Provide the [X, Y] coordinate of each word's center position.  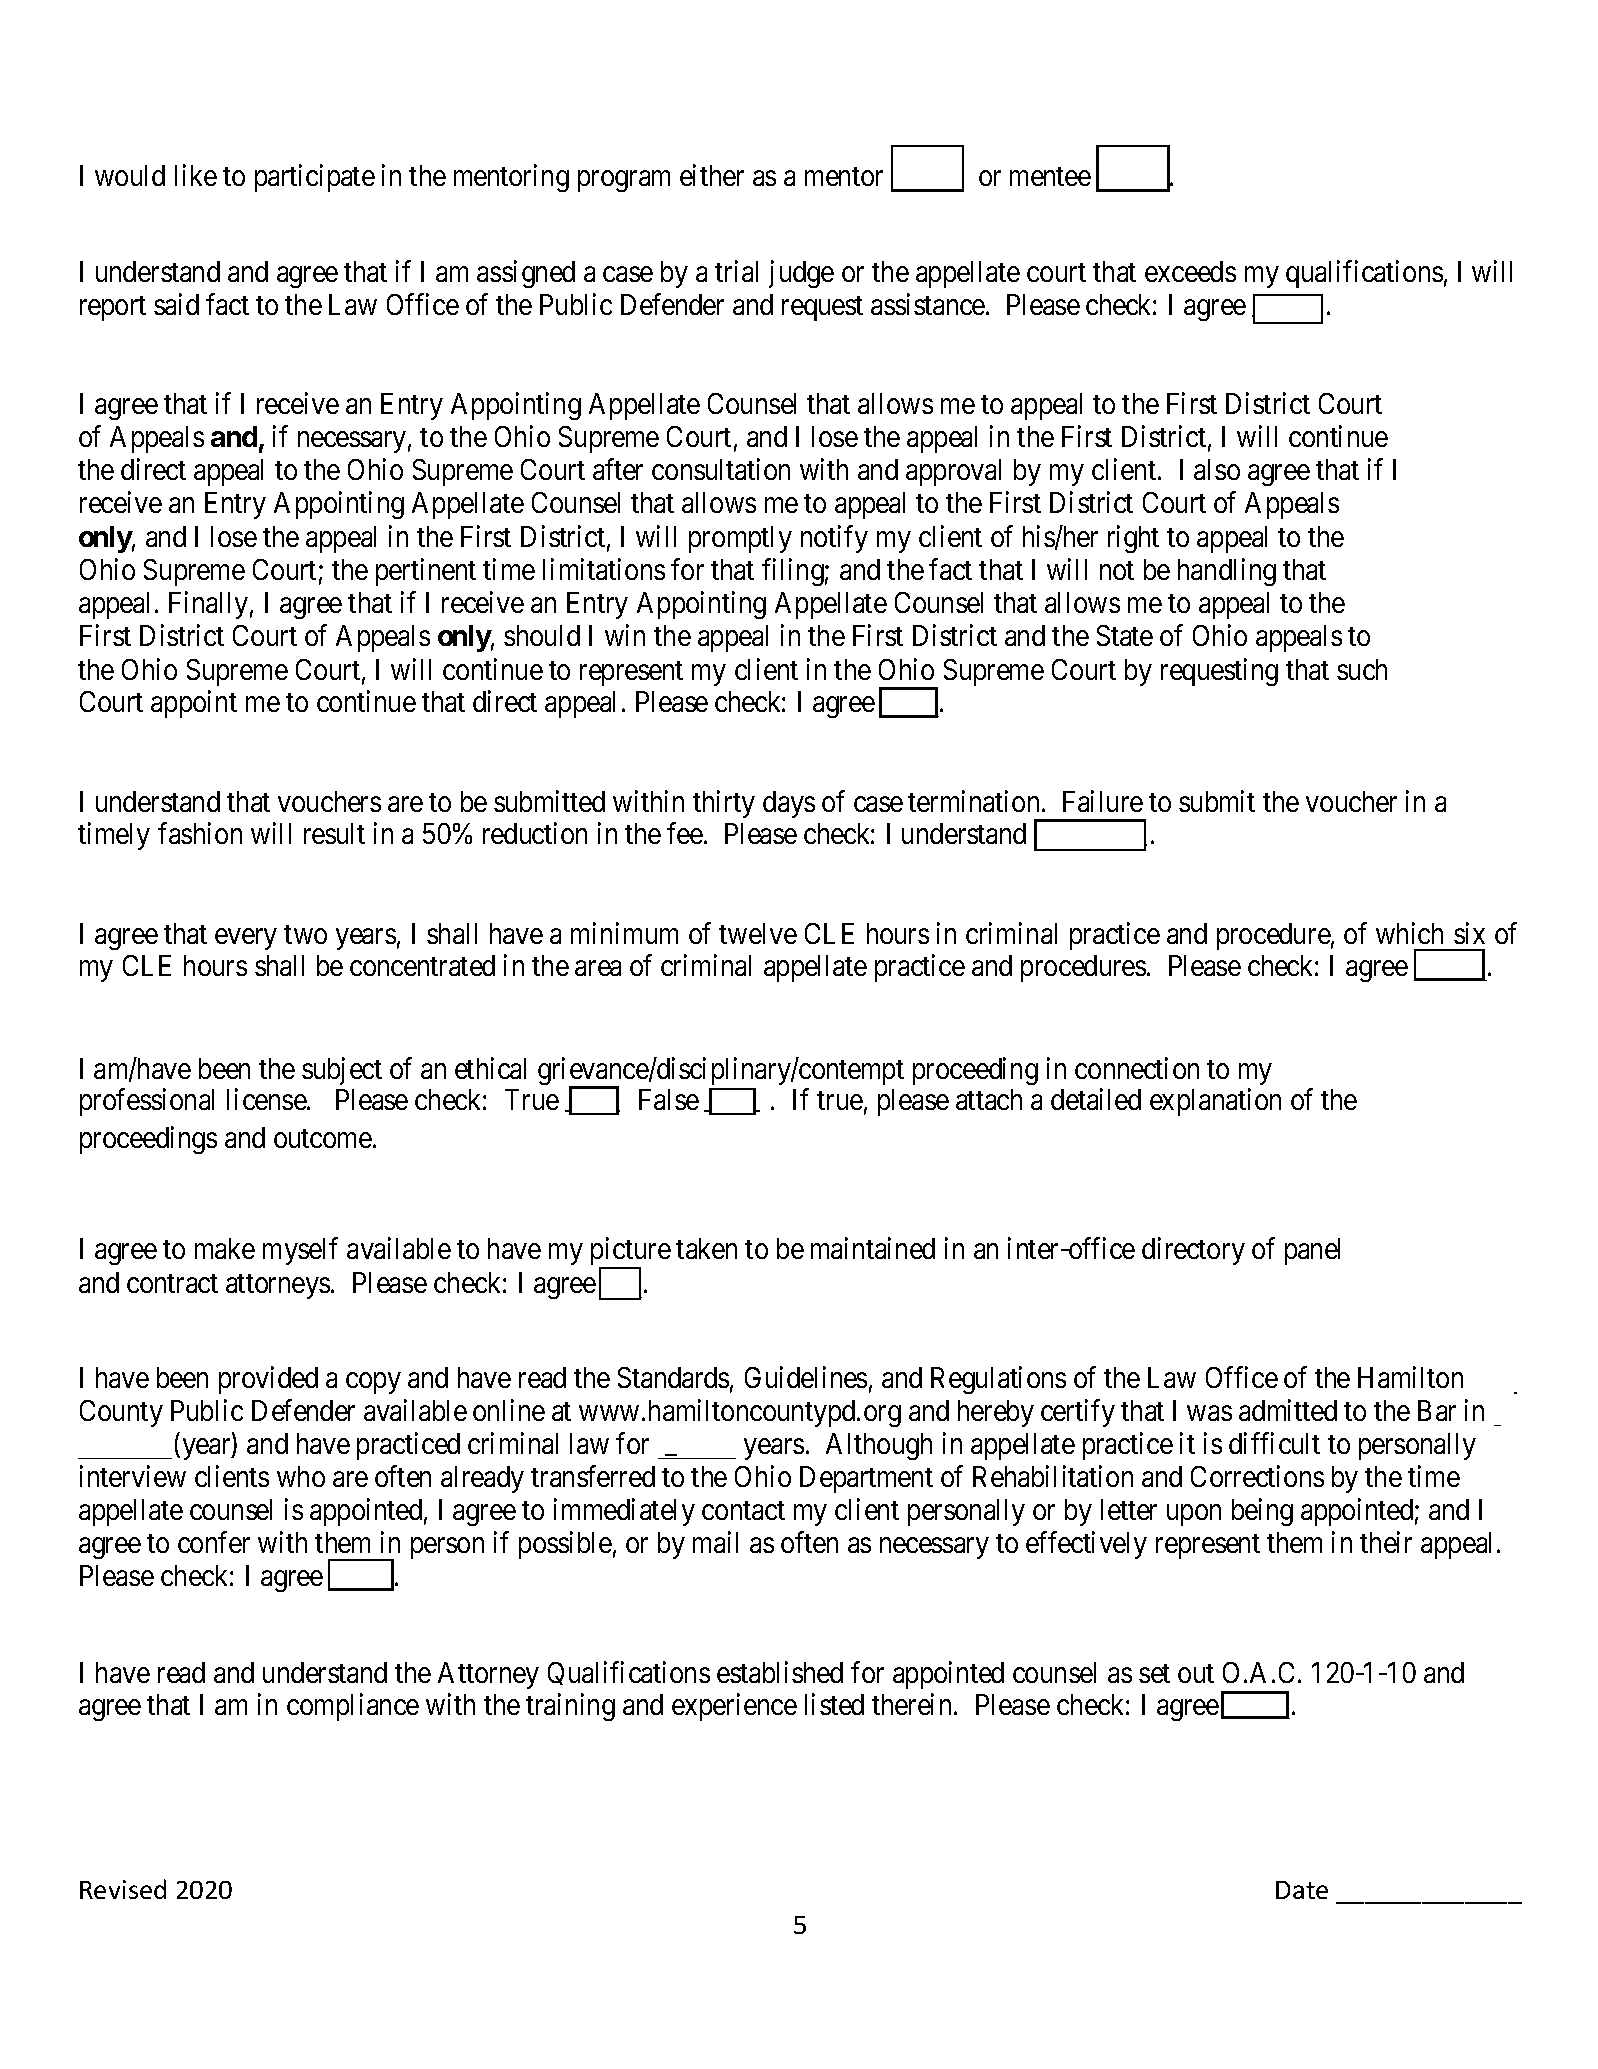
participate [315, 178]
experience [734, 1707]
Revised [123, 1889]
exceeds [1190, 271]
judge [801, 274]
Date [1302, 1890]
